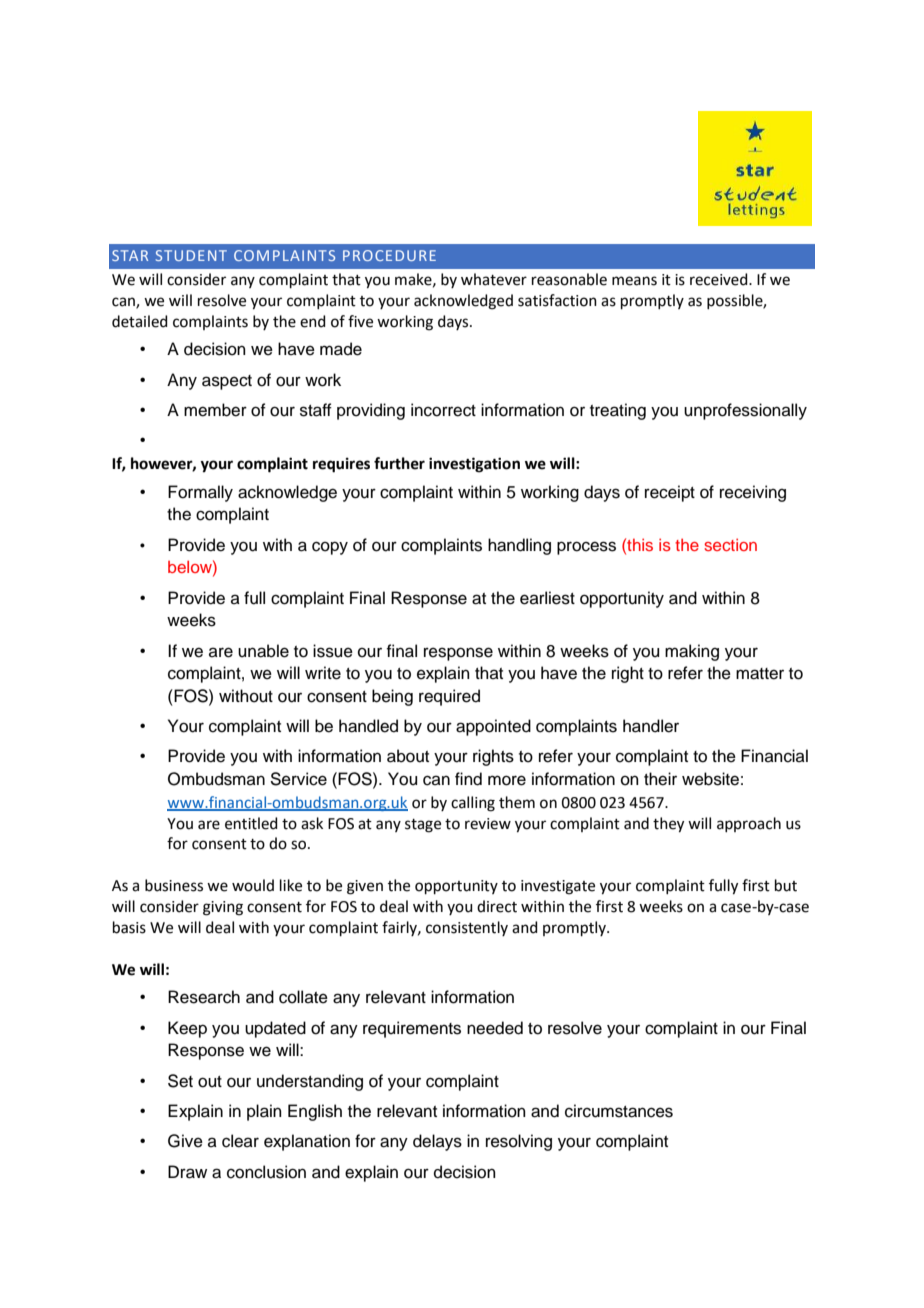 The height and width of the screenshot is (1308, 924). What do you see at coordinates (651, 726) in the screenshot?
I see `handler` at bounding box center [651, 726].
